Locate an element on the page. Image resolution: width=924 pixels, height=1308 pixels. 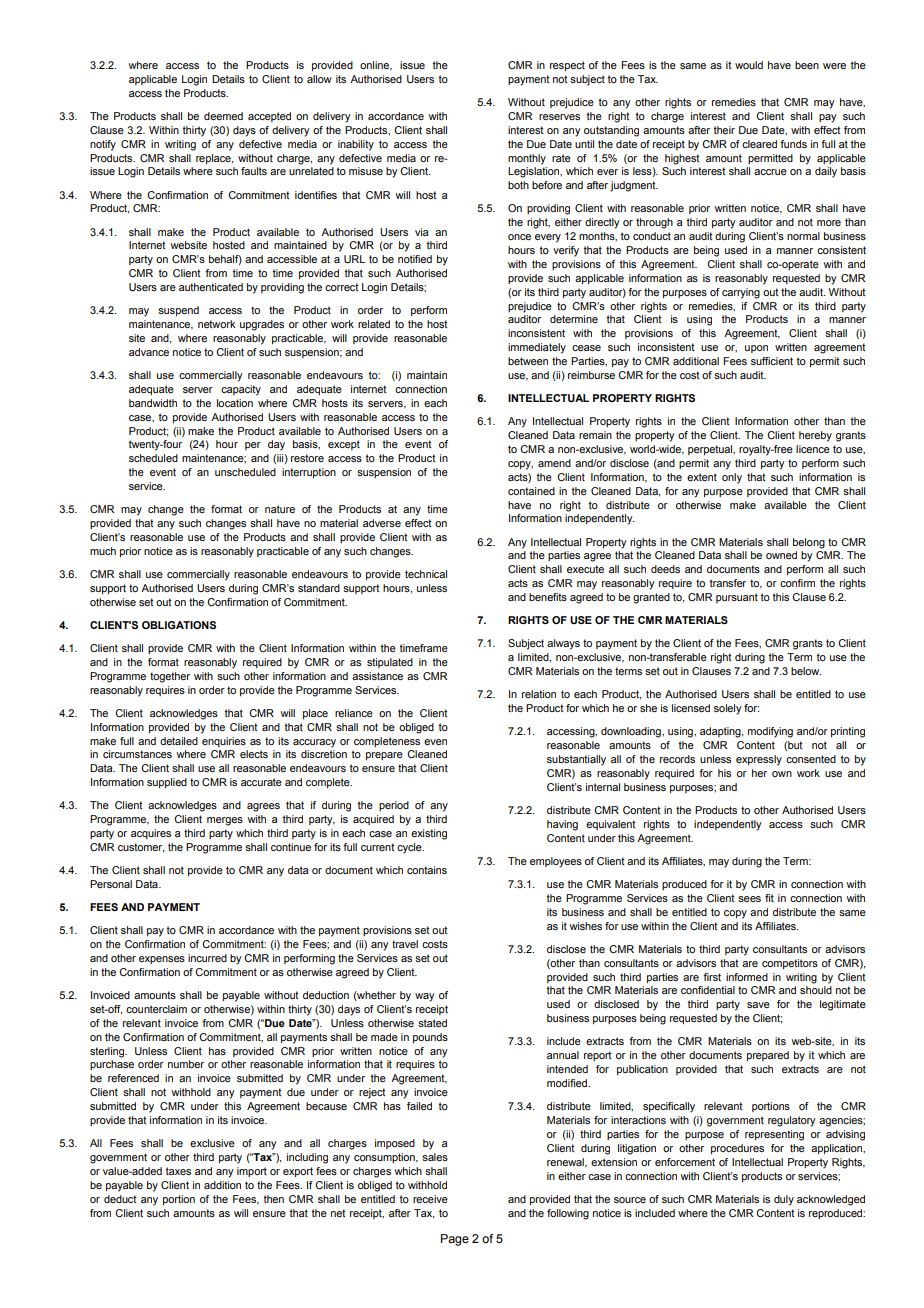
capacity is located at coordinates (241, 390).
